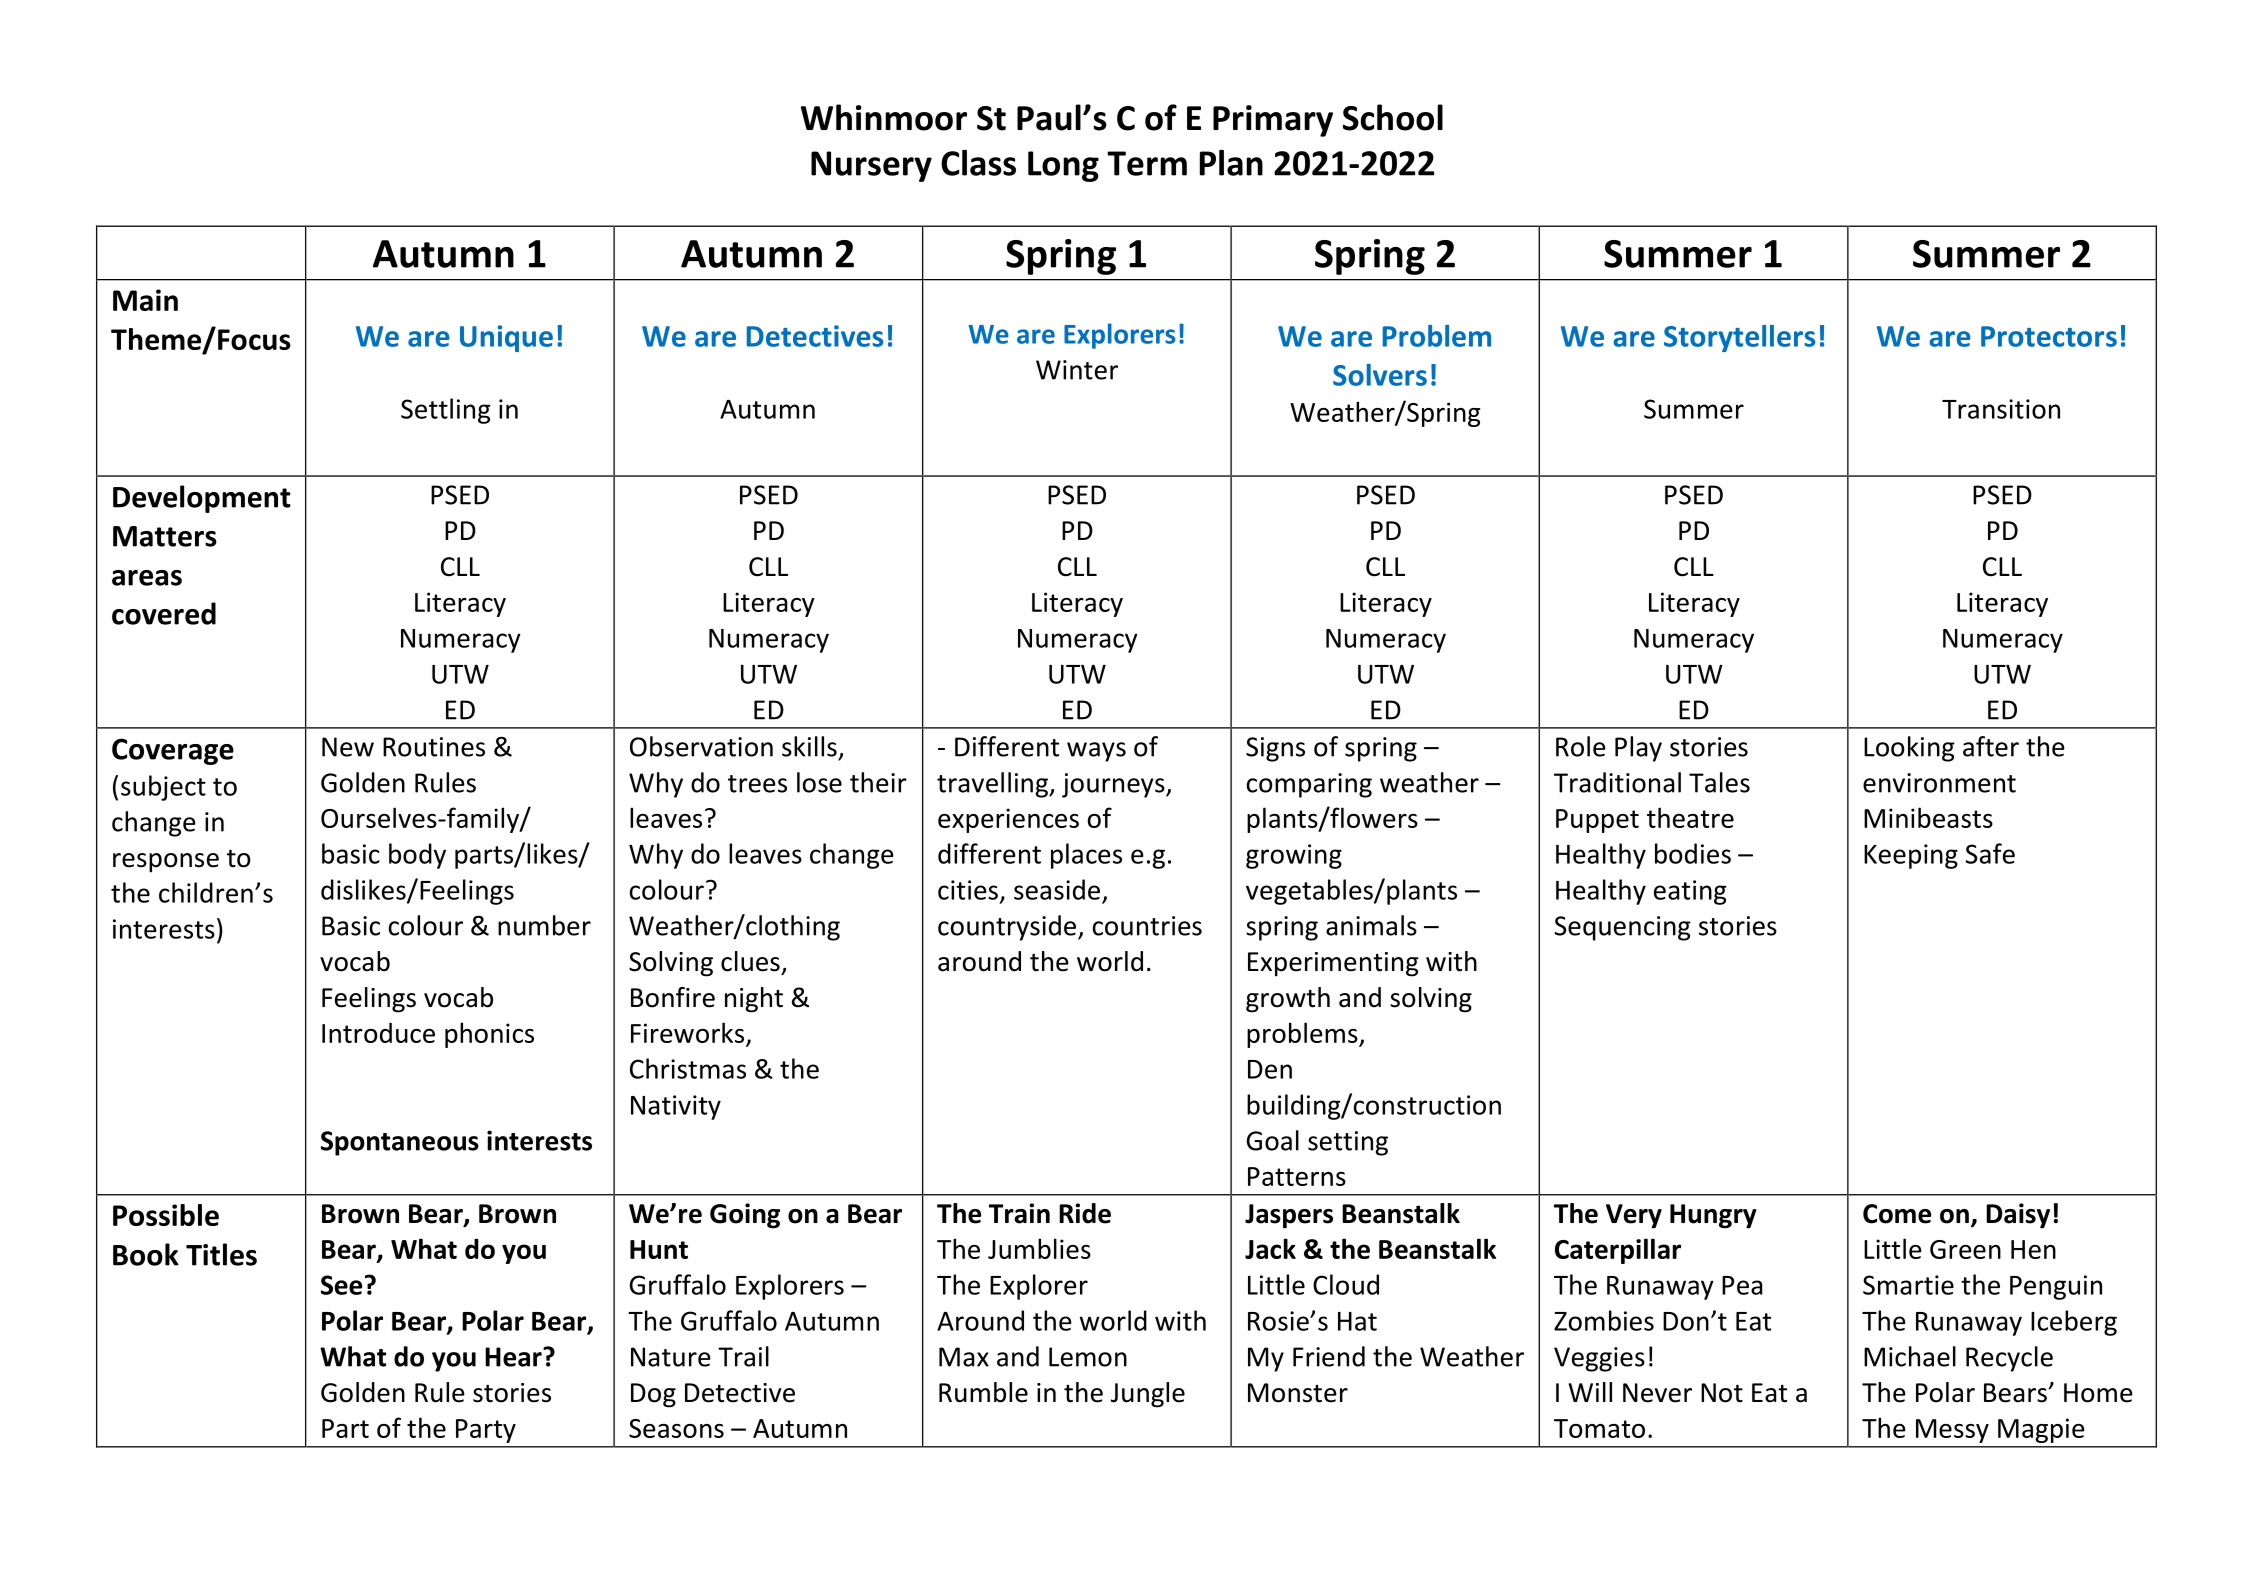 This screenshot has width=2245, height=1587. What do you see at coordinates (145, 300) in the screenshot?
I see `Main` at bounding box center [145, 300].
